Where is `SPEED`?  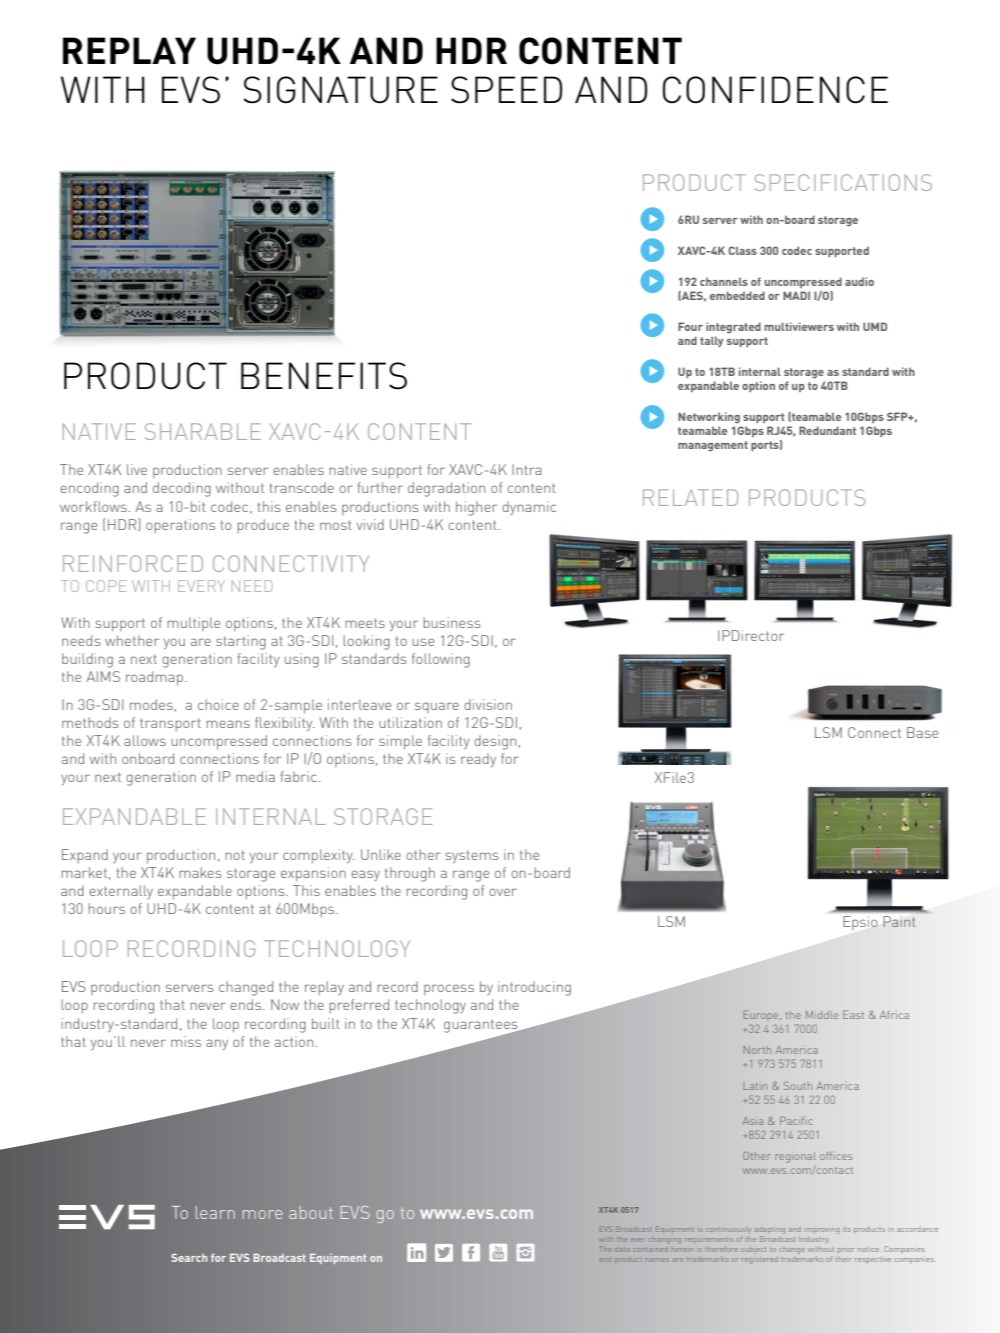 SPEED is located at coordinates (506, 90).
